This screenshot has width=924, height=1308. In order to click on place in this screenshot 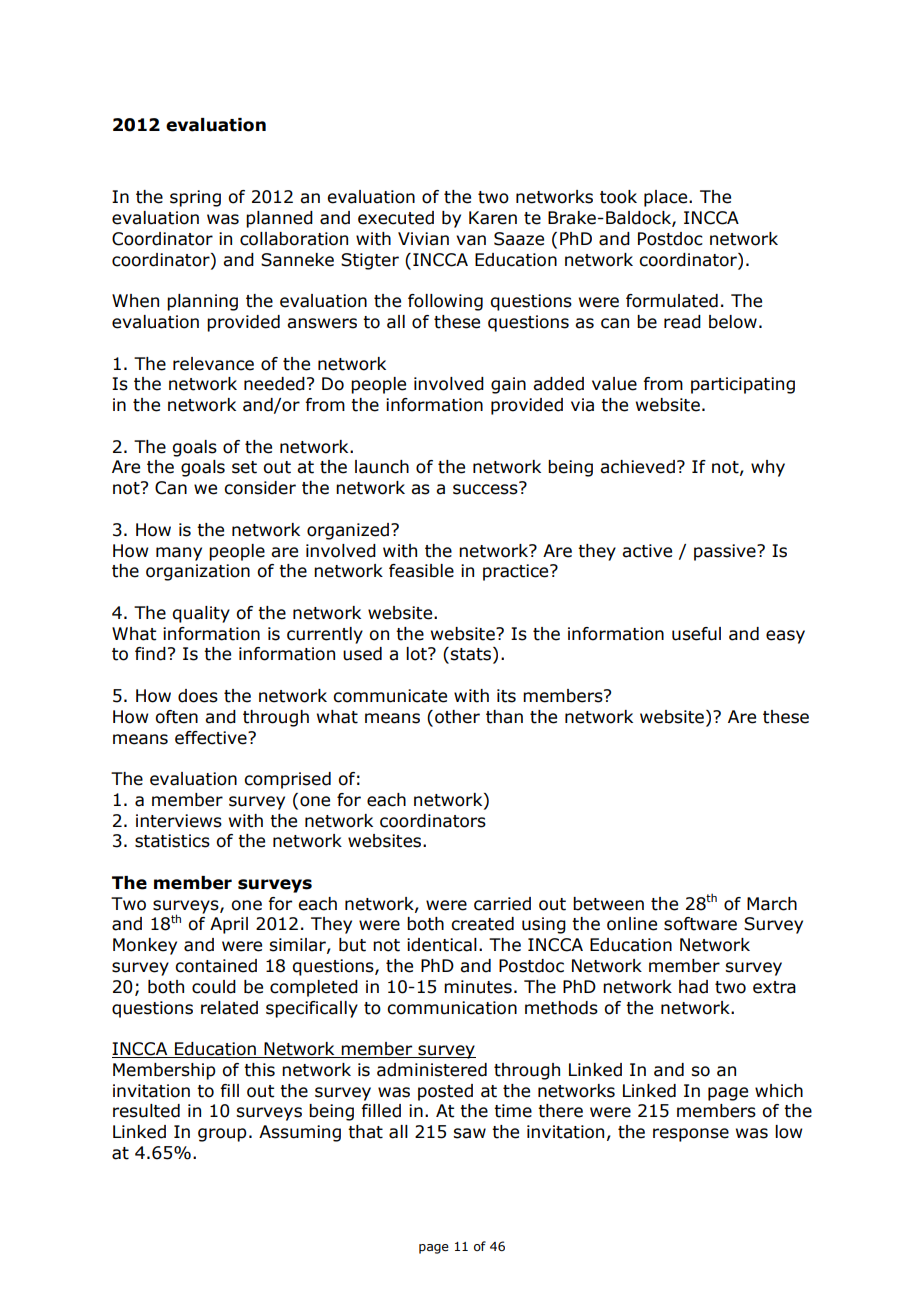, I will do `click(667, 198)`.
